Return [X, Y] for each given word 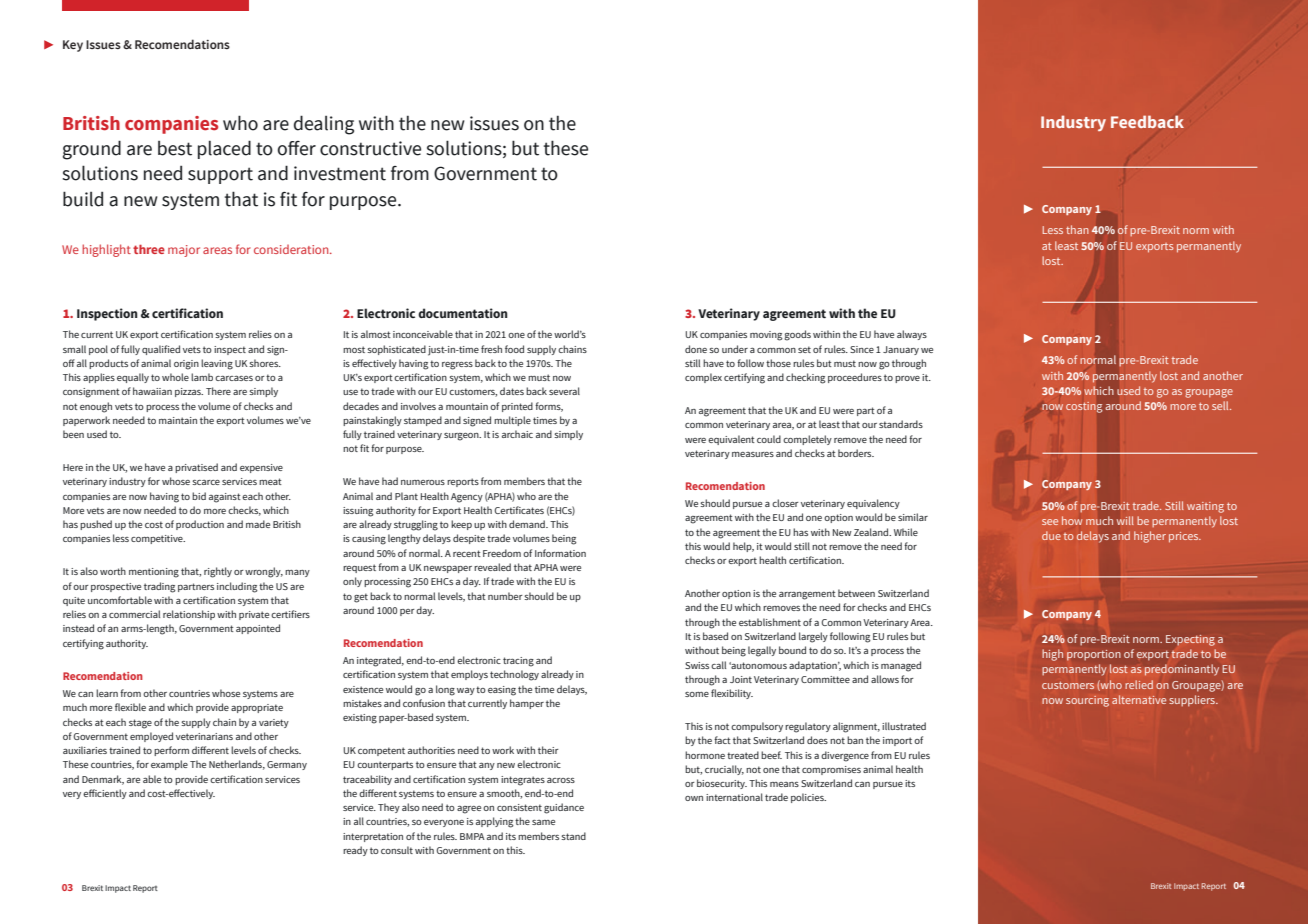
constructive [370, 148]
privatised [196, 468]
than [1077, 229]
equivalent [731, 440]
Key [73, 46]
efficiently [105, 794]
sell [1221, 405]
